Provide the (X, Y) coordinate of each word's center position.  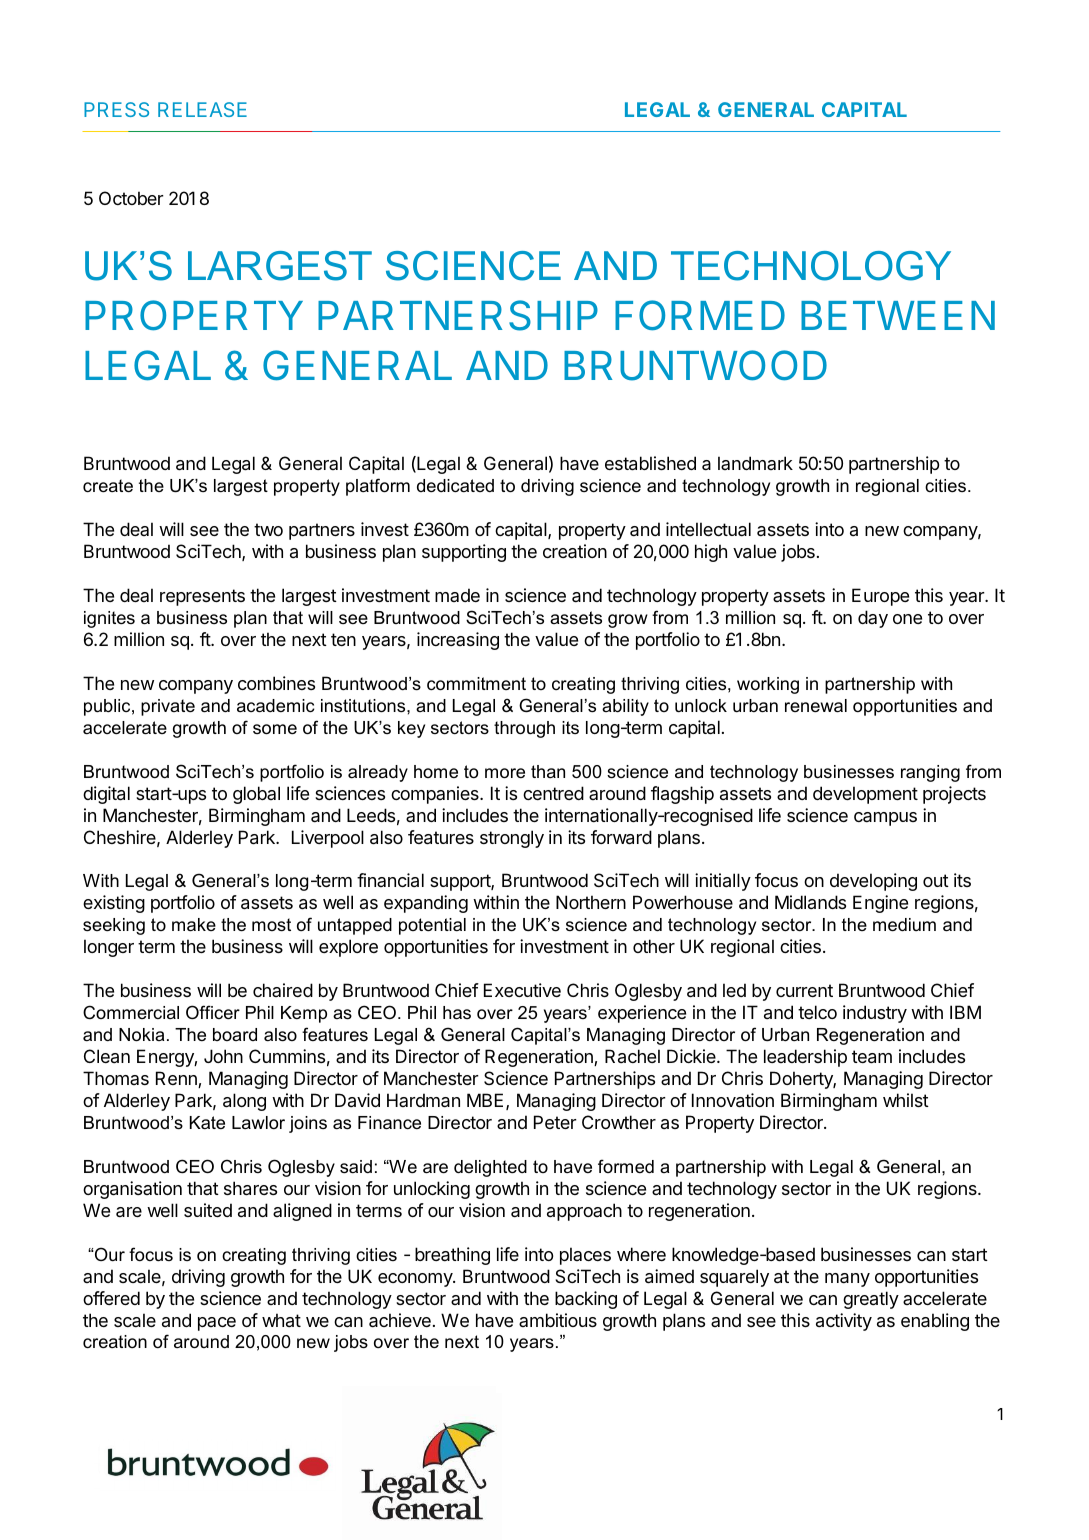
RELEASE (202, 109)
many (847, 1280)
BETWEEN (898, 315)
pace (217, 1324)
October (131, 198)
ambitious (558, 1320)
